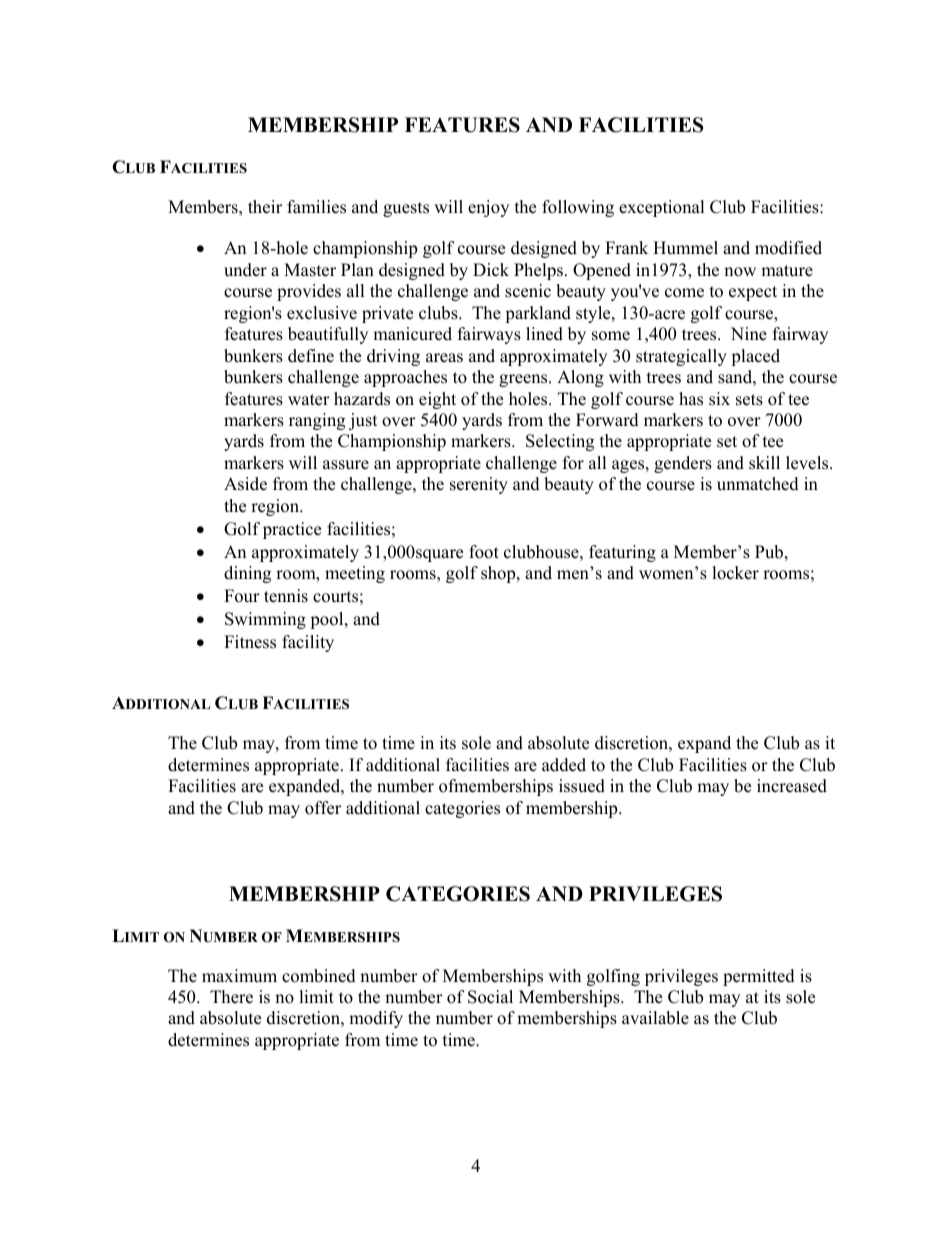 The height and width of the screenshot is (1233, 952). I want to click on families, so click(316, 207).
